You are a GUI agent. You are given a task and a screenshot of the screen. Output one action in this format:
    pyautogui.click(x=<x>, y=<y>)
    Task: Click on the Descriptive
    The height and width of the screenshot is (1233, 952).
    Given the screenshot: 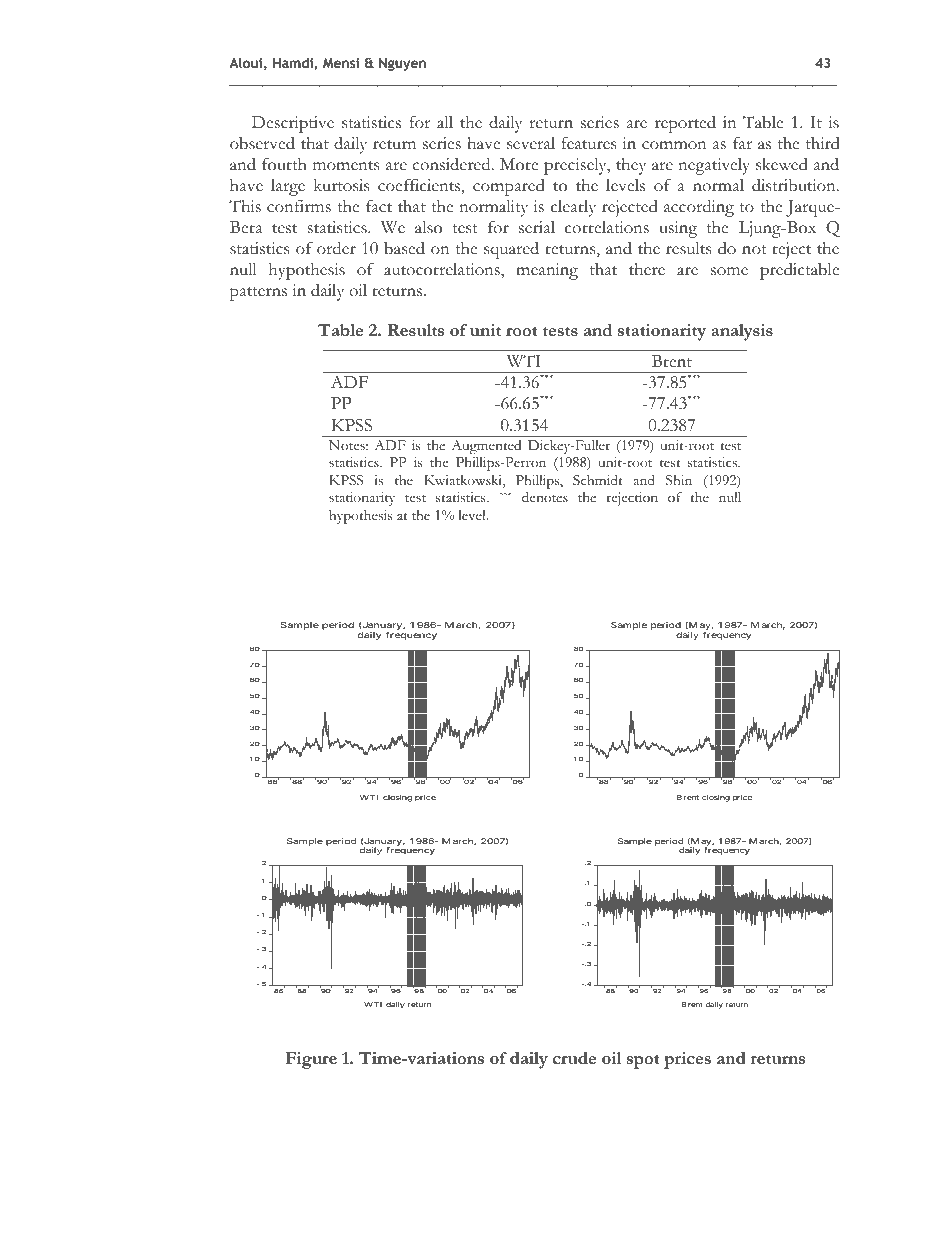 What is the action you would take?
    pyautogui.click(x=293, y=124)
